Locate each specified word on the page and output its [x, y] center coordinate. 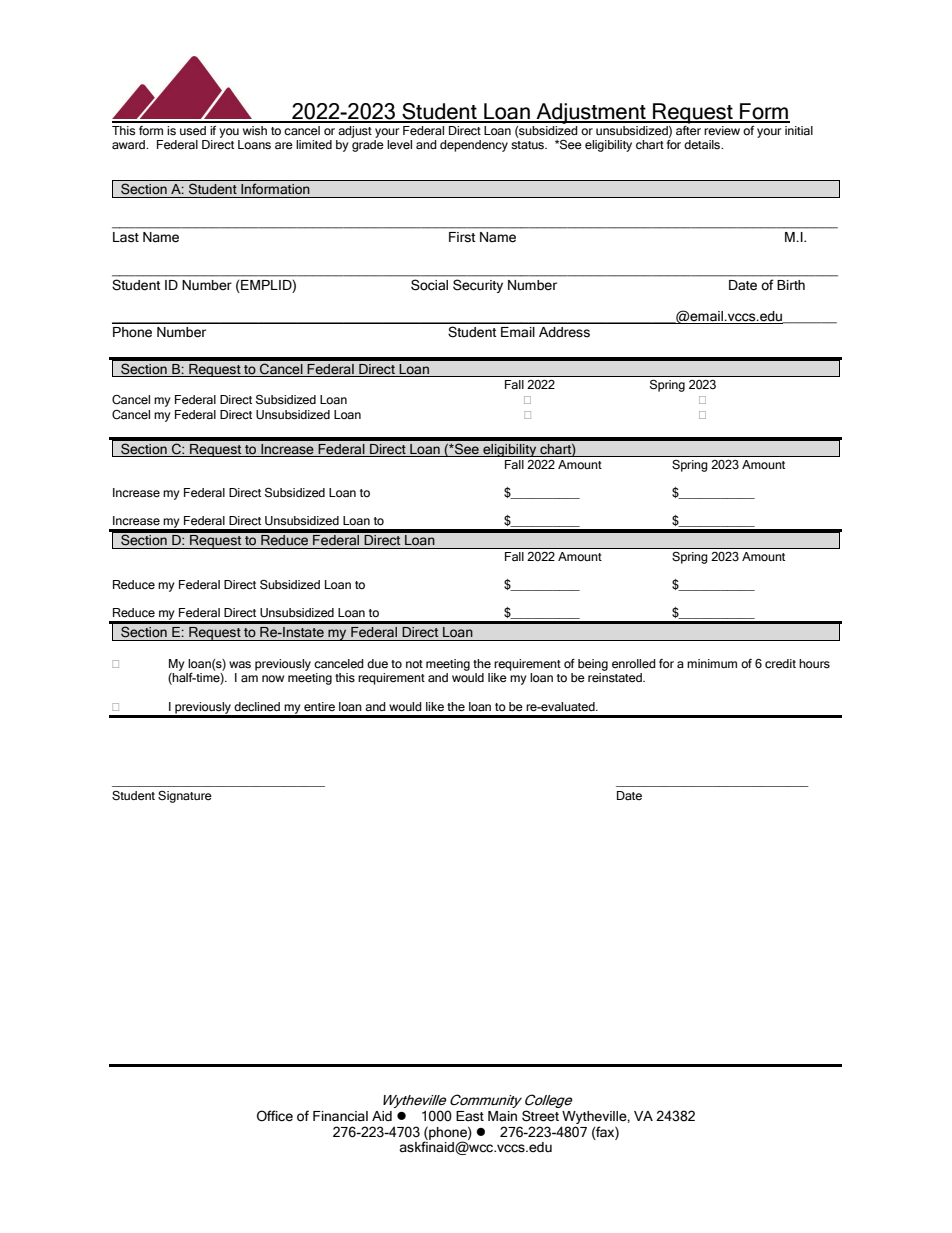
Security [478, 286]
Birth [791, 285]
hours [814, 664]
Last [126, 237]
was [240, 664]
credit [780, 664]
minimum [712, 663]
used [193, 131]
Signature [185, 797]
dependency [474, 146]
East [470, 1116]
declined [257, 707]
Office [275, 1116]
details [703, 145]
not [414, 664]
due [377, 663]
